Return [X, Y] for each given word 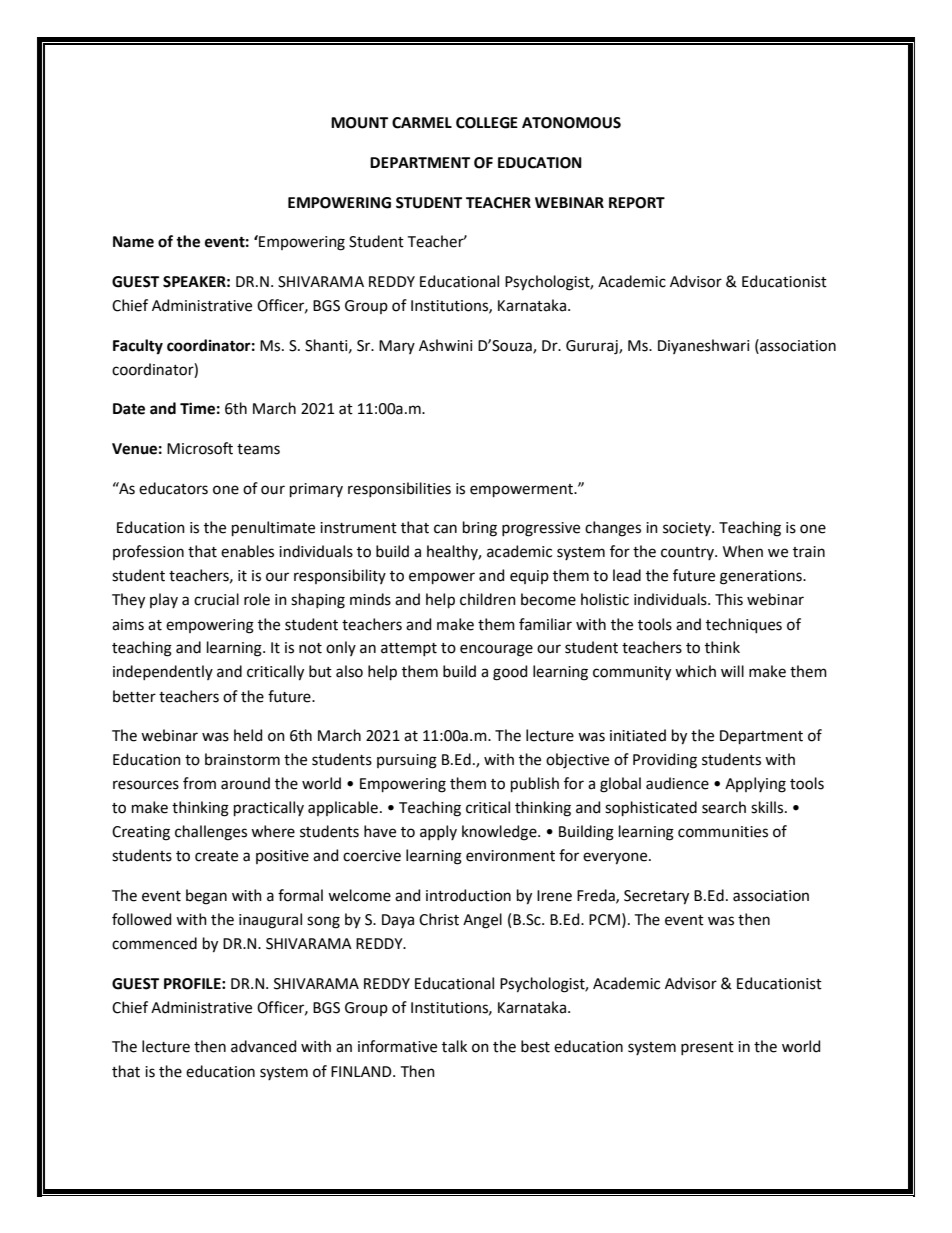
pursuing [407, 761]
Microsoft [200, 448]
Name [133, 242]
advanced [263, 1046]
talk [454, 1046]
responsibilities [399, 489]
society [688, 529]
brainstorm [242, 759]
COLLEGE [487, 123]
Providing [665, 761]
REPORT [637, 203]
